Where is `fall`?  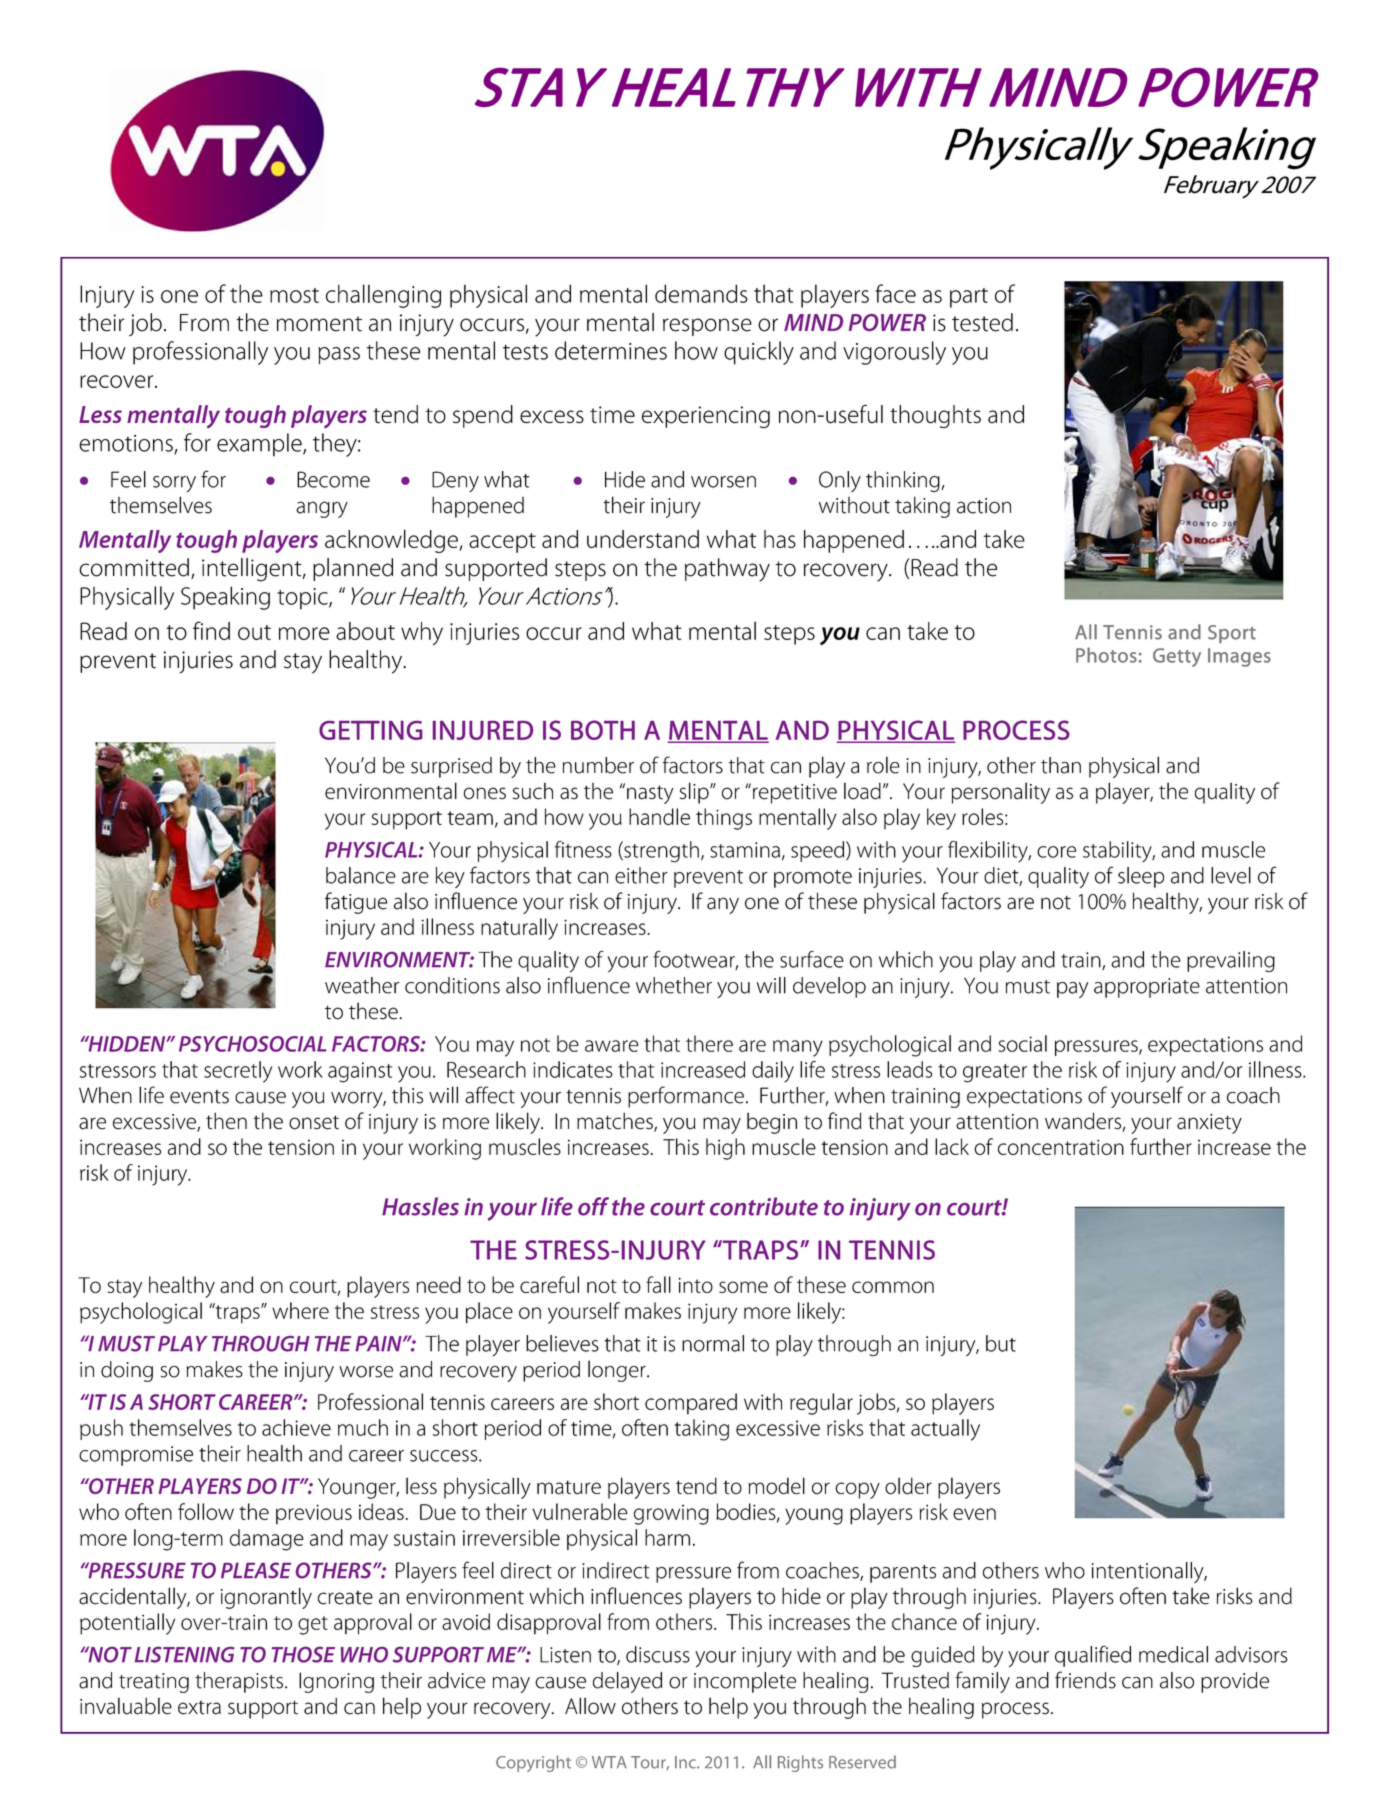 fall is located at coordinates (658, 1284).
